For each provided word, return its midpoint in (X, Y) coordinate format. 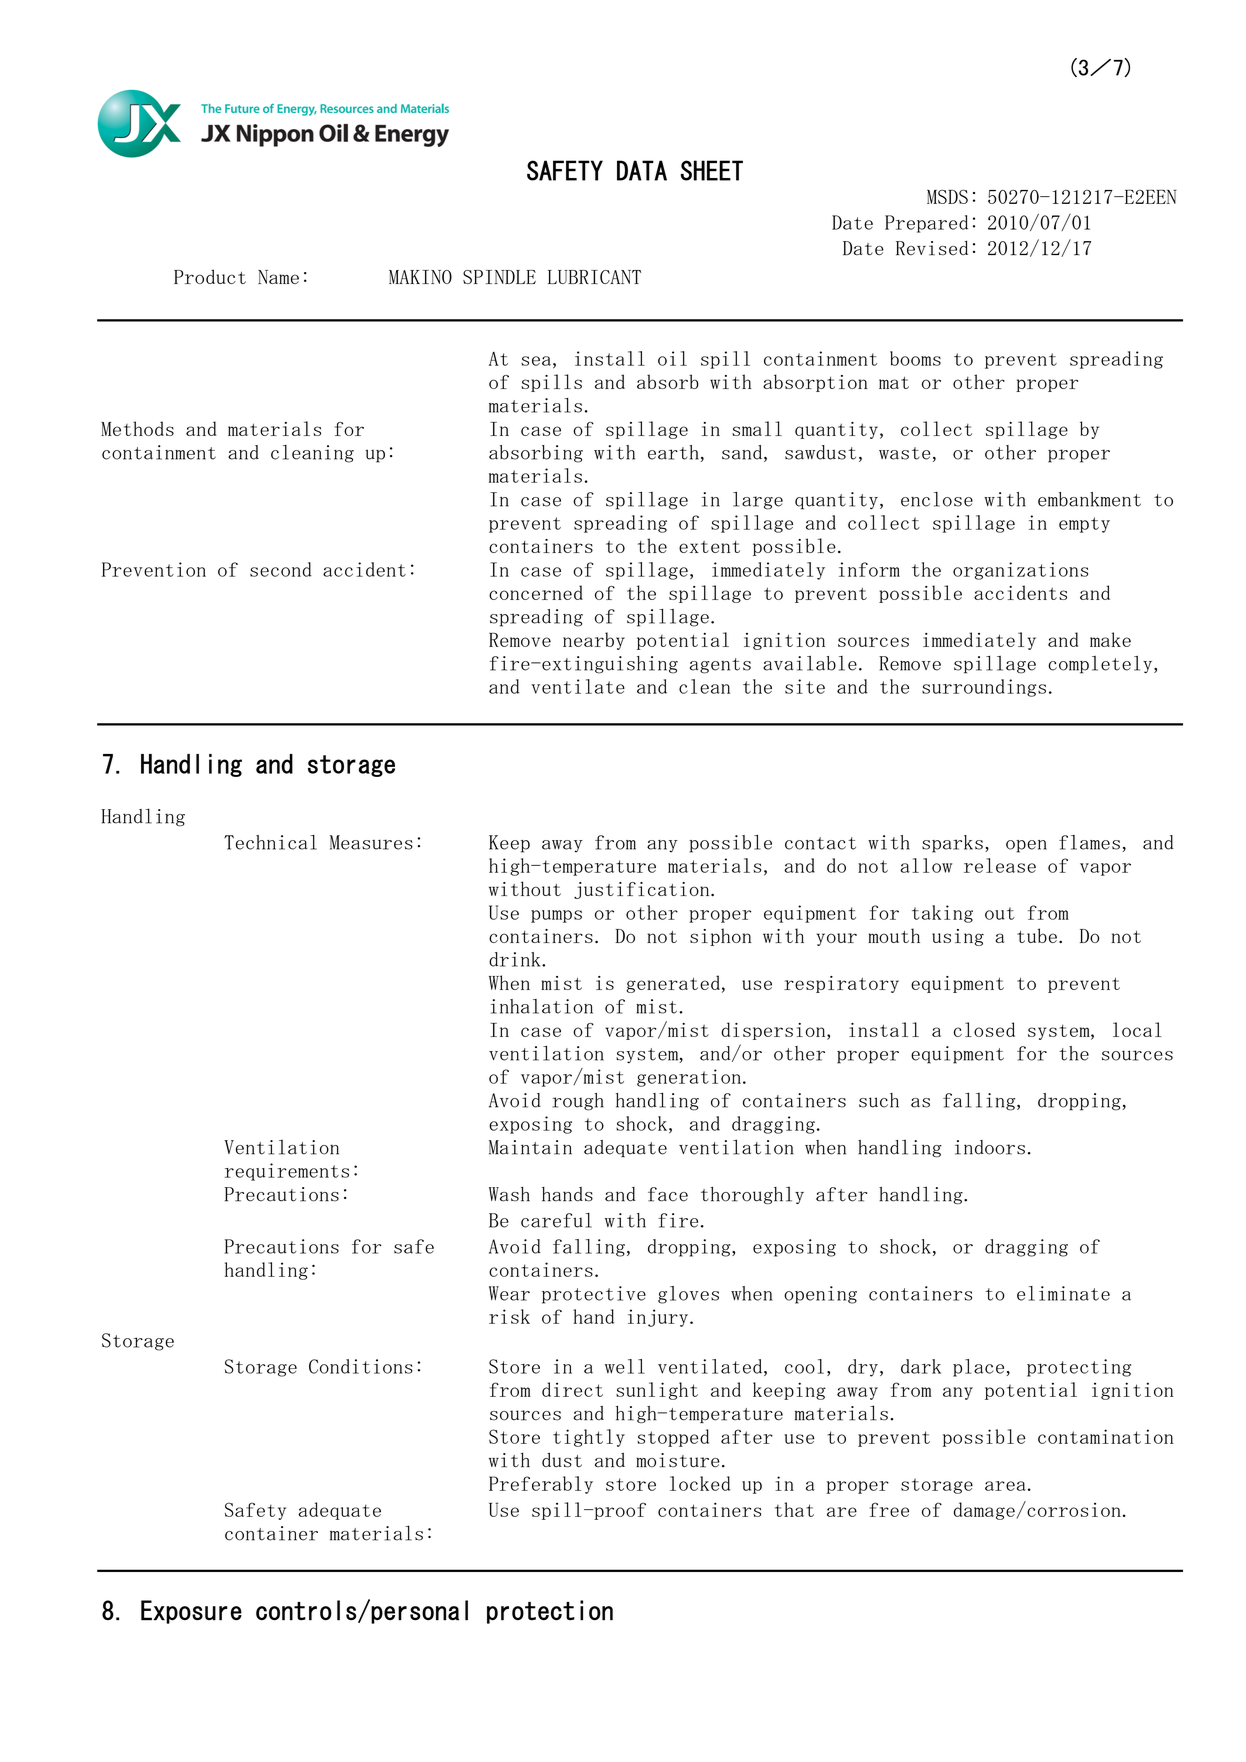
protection (550, 1612)
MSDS (947, 197)
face (668, 1194)
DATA (642, 170)
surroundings (984, 688)
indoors (990, 1147)
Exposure (191, 1612)
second (280, 569)
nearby (594, 641)
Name (278, 277)
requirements (287, 1172)
